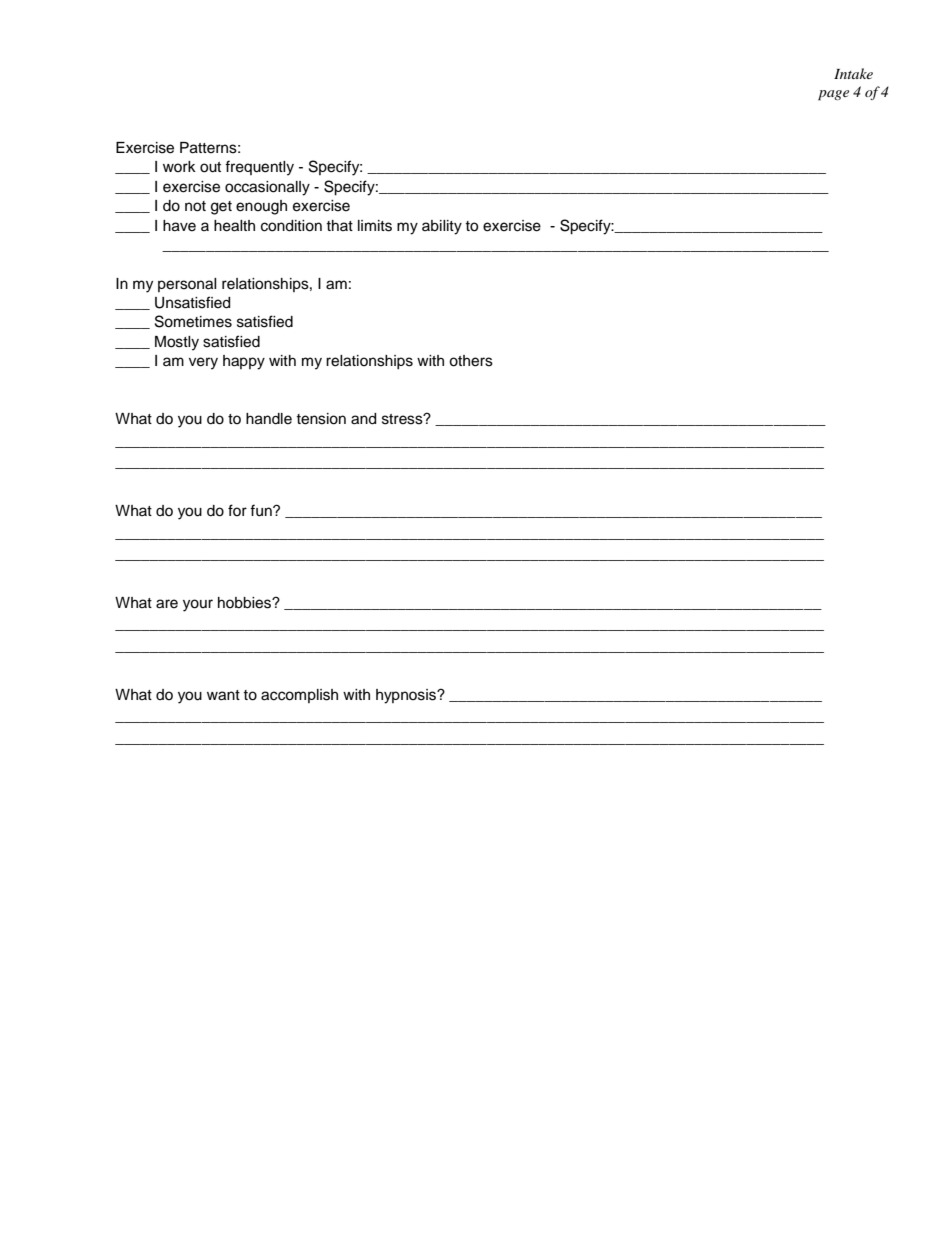 This image has height=1233, width=952. Describe the element at coordinates (407, 696) in the image. I see `hypnosis` at that location.
